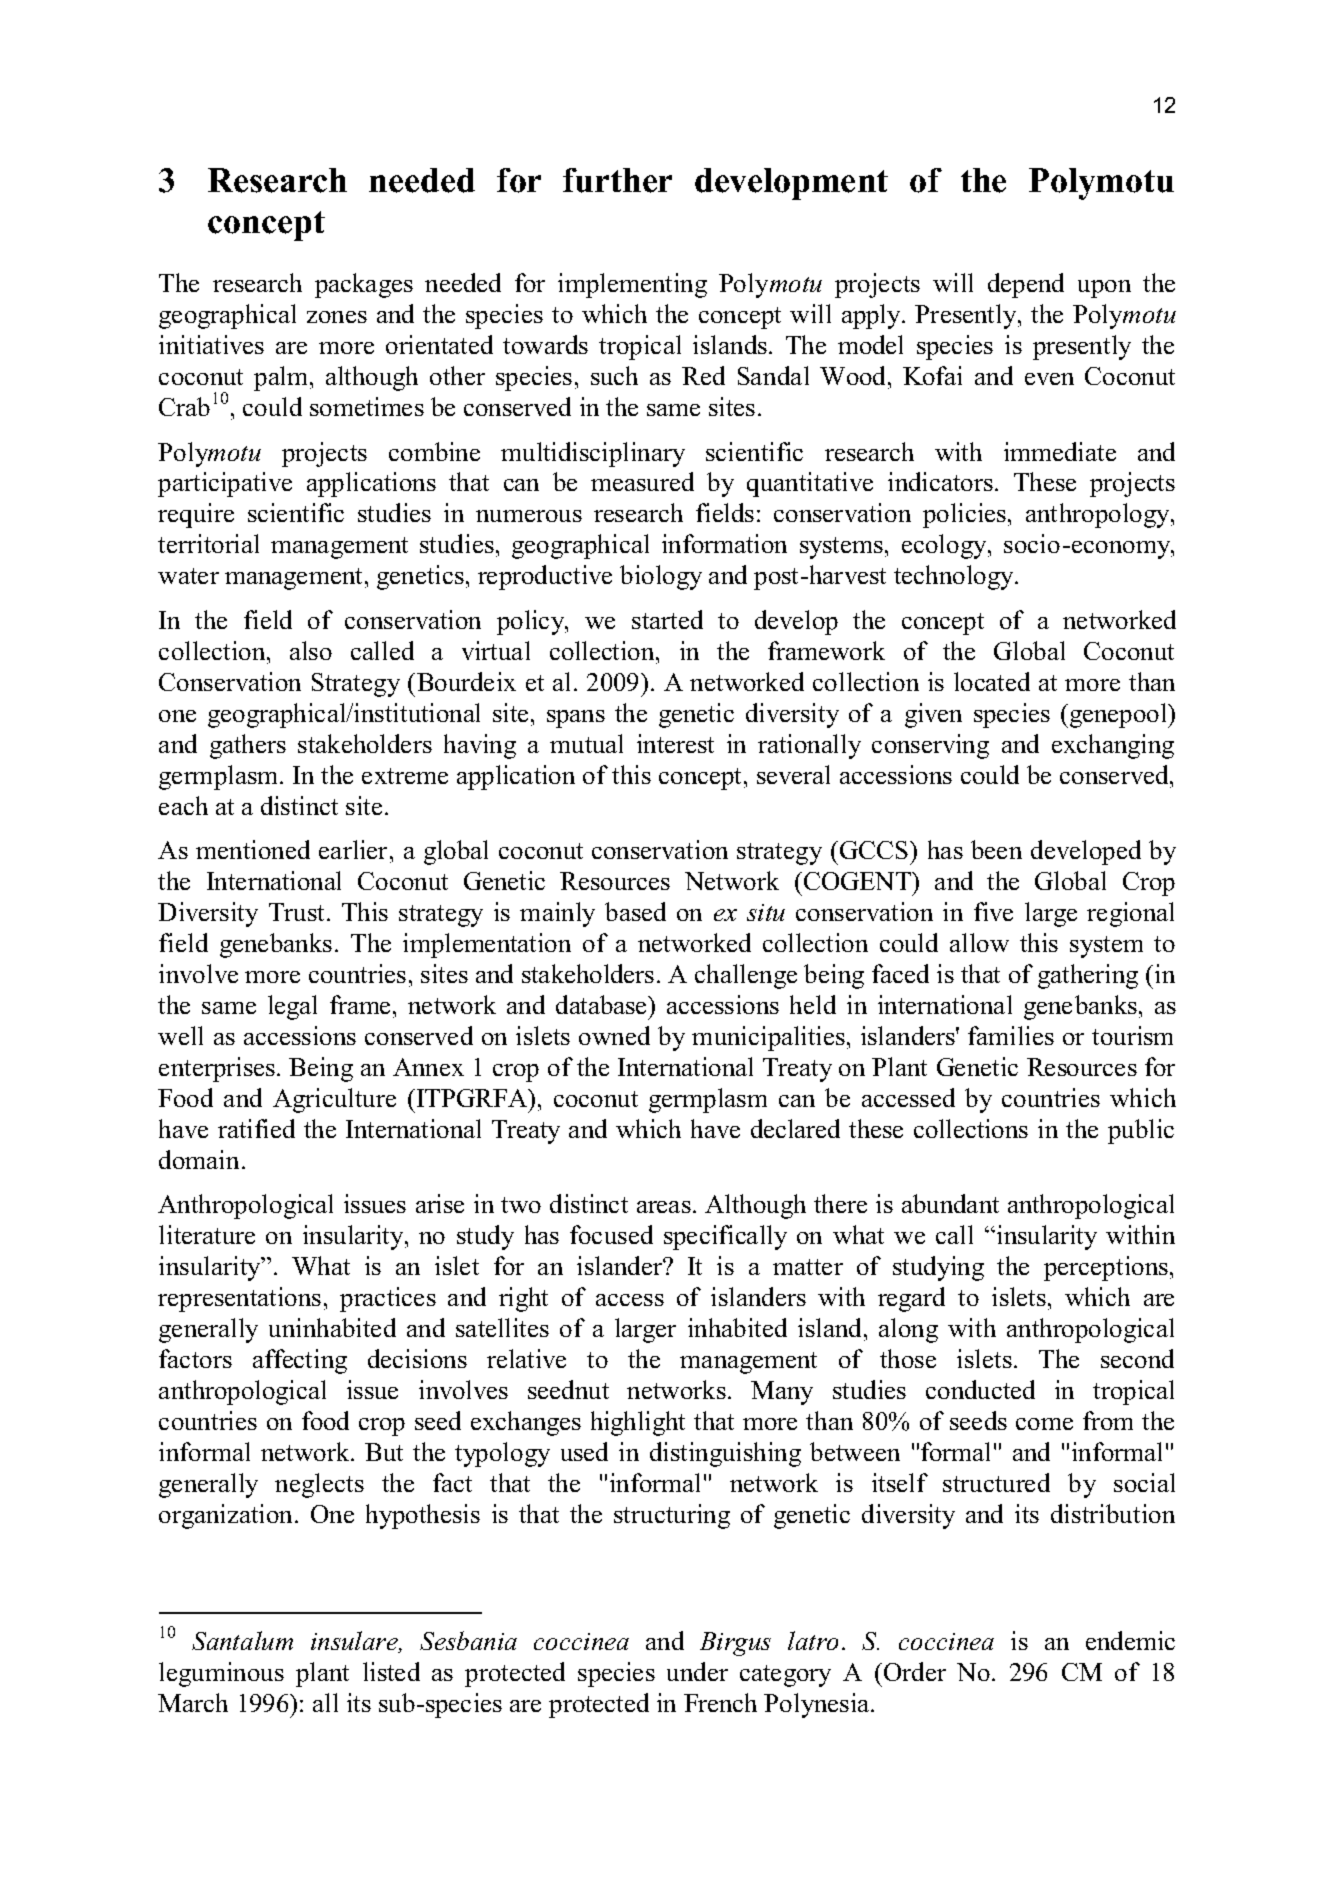 The width and height of the screenshot is (1336, 1889). Describe the element at coordinates (675, 743) in the screenshot. I see `interest` at that location.
